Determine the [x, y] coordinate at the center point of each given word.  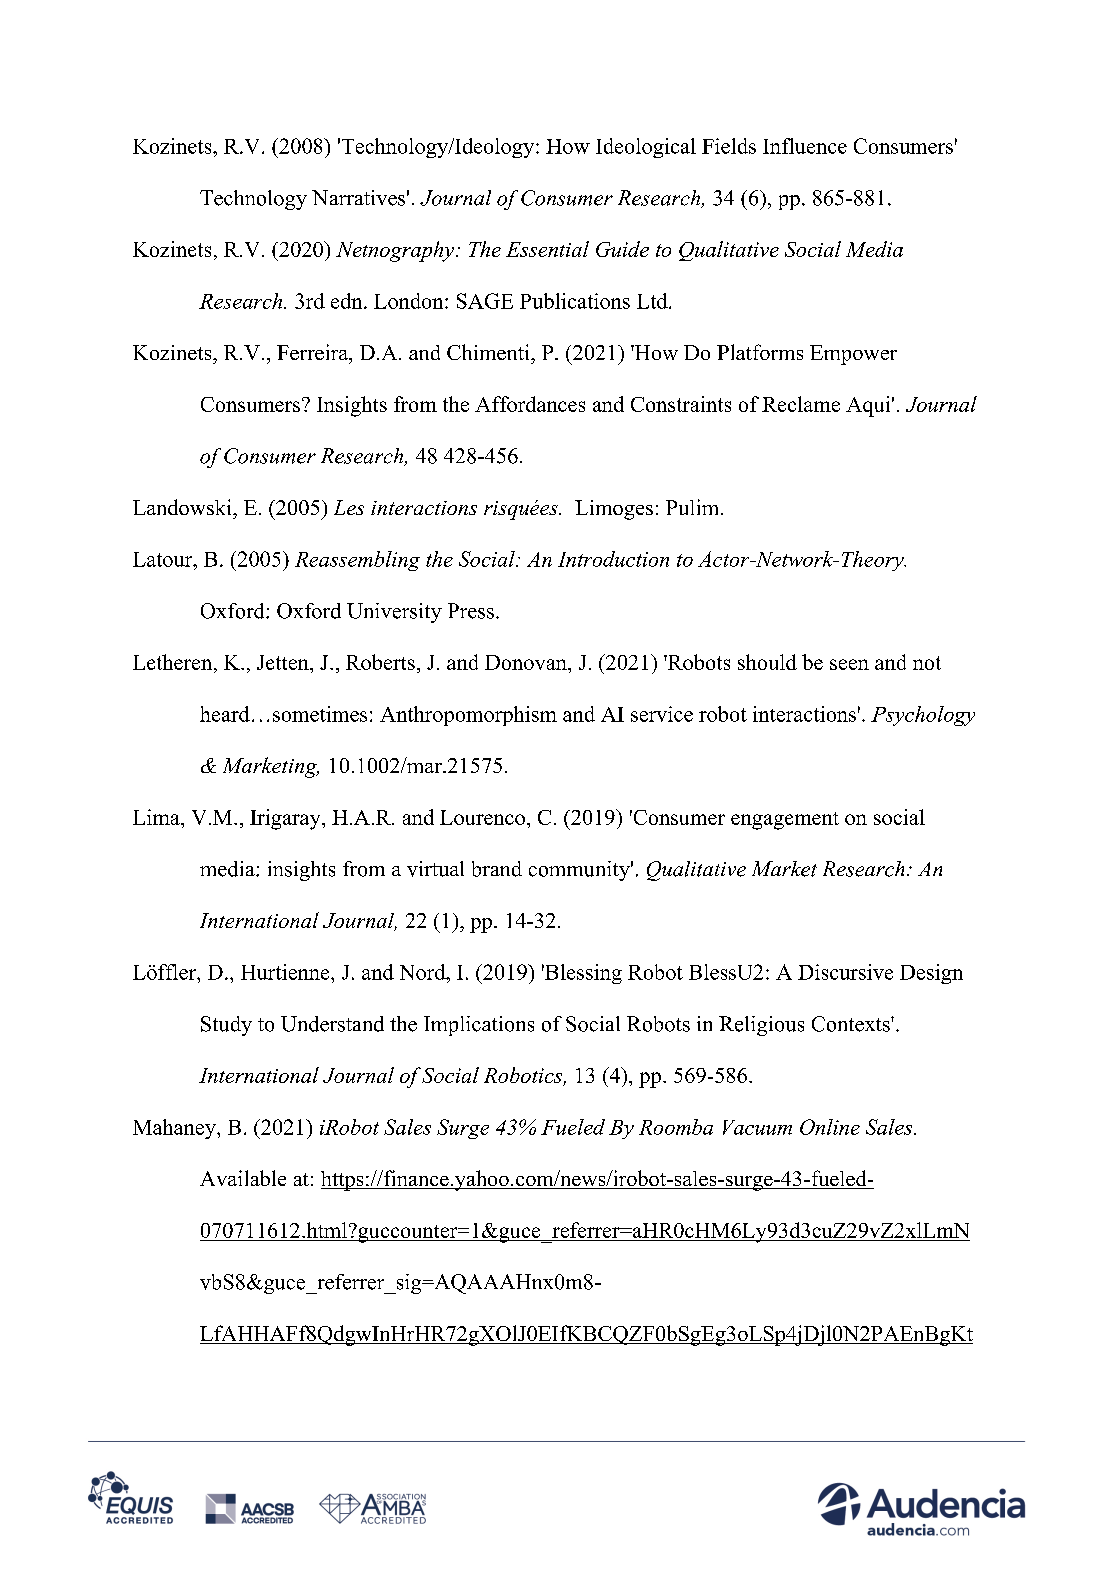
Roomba [676, 1127]
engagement [785, 821]
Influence [805, 146]
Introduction [613, 559]
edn [348, 301]
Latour [164, 559]
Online [830, 1127]
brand [497, 869]
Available [243, 1178]
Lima [157, 817]
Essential [547, 249]
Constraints [681, 404]
